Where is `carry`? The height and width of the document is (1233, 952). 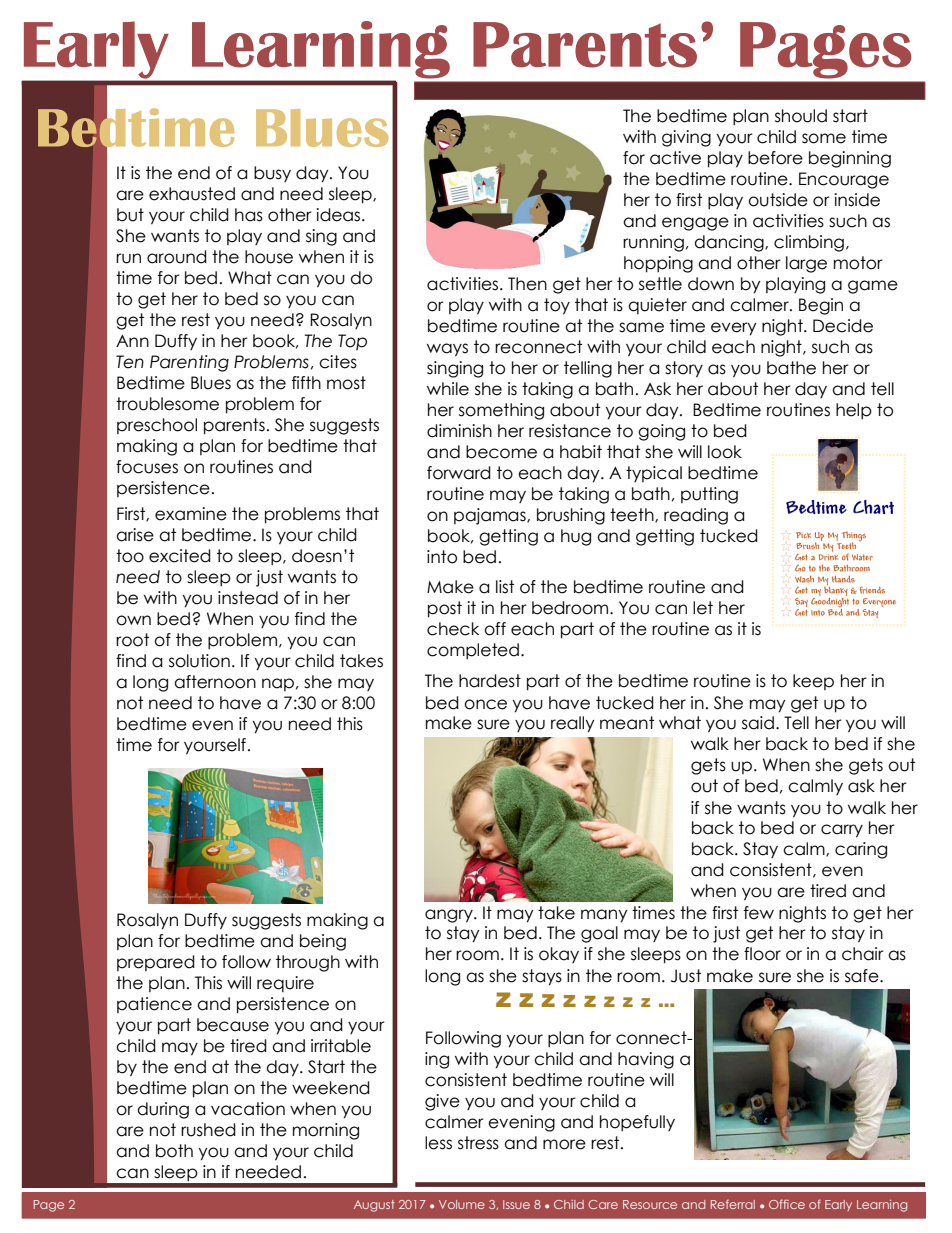 carry is located at coordinates (842, 831).
